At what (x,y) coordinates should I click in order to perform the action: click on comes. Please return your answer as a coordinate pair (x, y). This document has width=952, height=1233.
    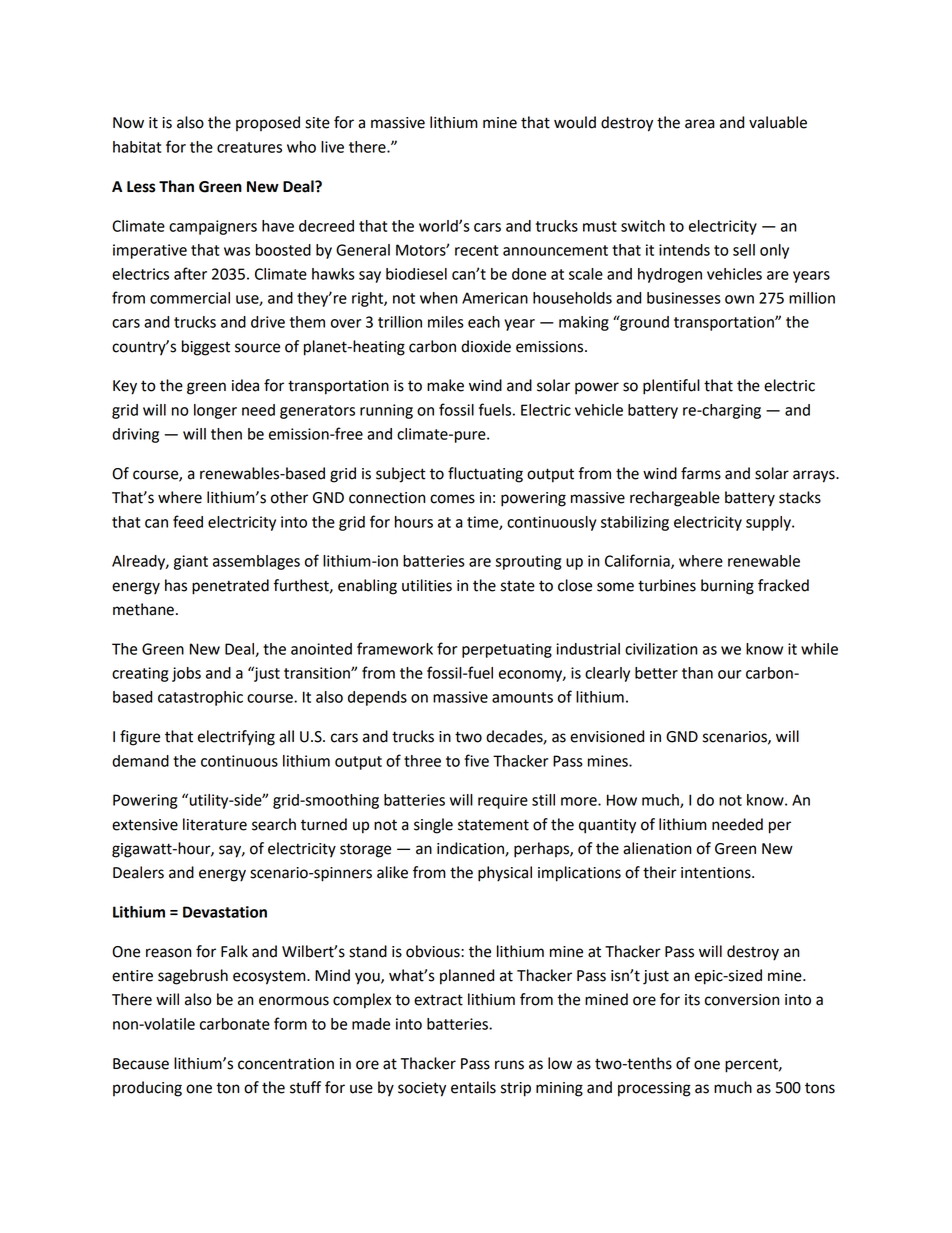
    Looking at the image, I should click on (452, 499).
